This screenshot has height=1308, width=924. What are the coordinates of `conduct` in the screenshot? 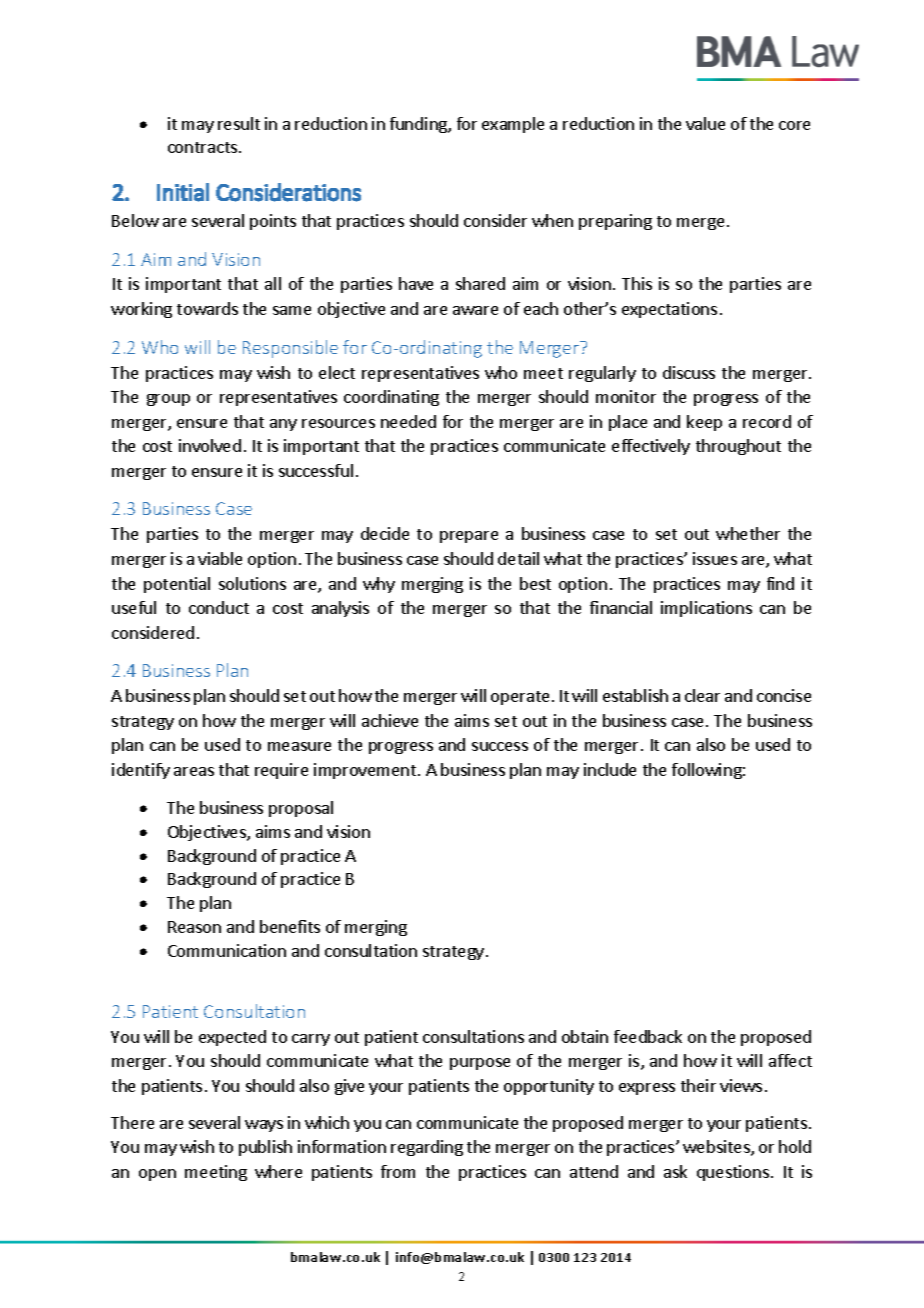 It's located at (219, 607).
